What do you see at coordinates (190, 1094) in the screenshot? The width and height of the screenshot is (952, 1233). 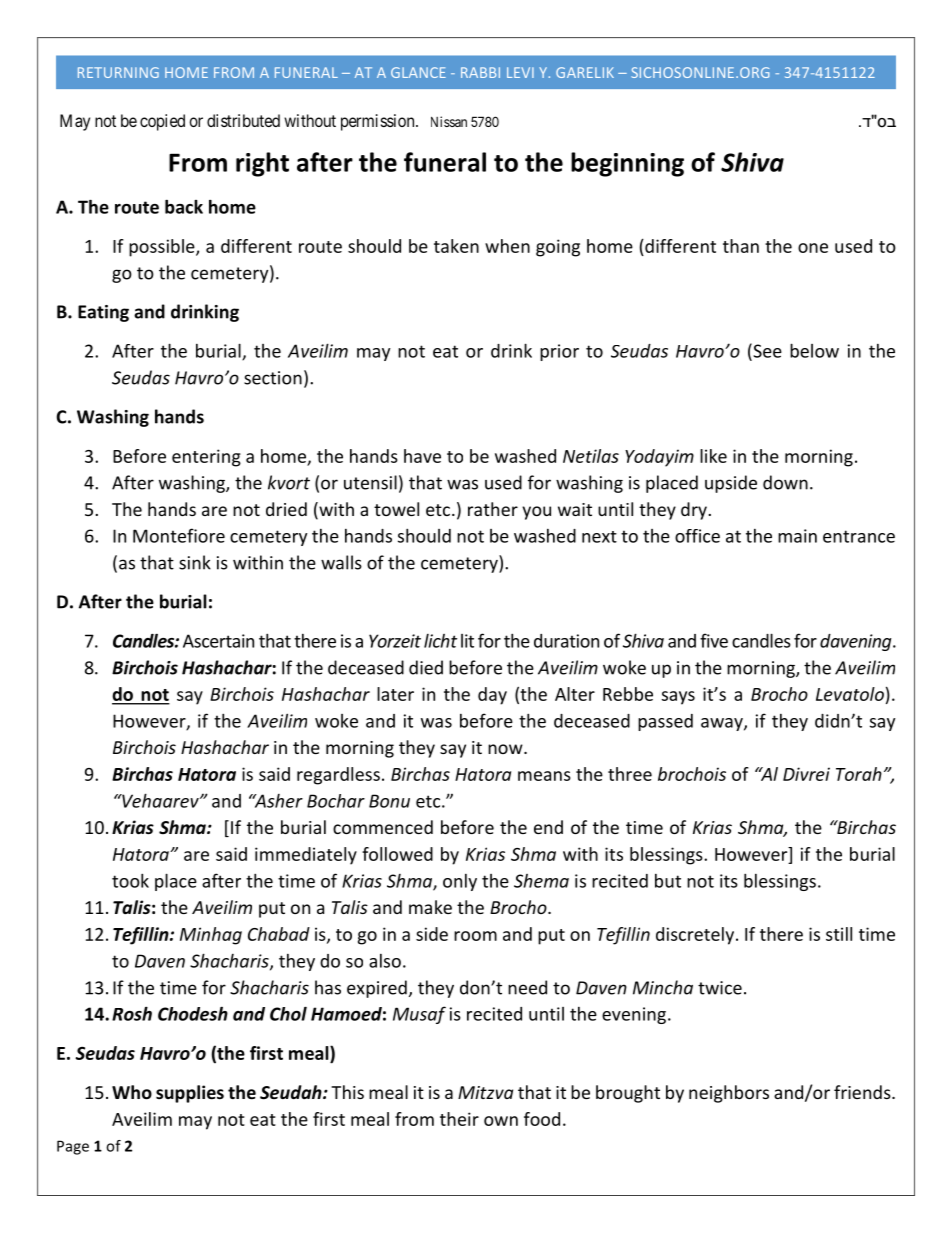 I see `supplies` at bounding box center [190, 1094].
